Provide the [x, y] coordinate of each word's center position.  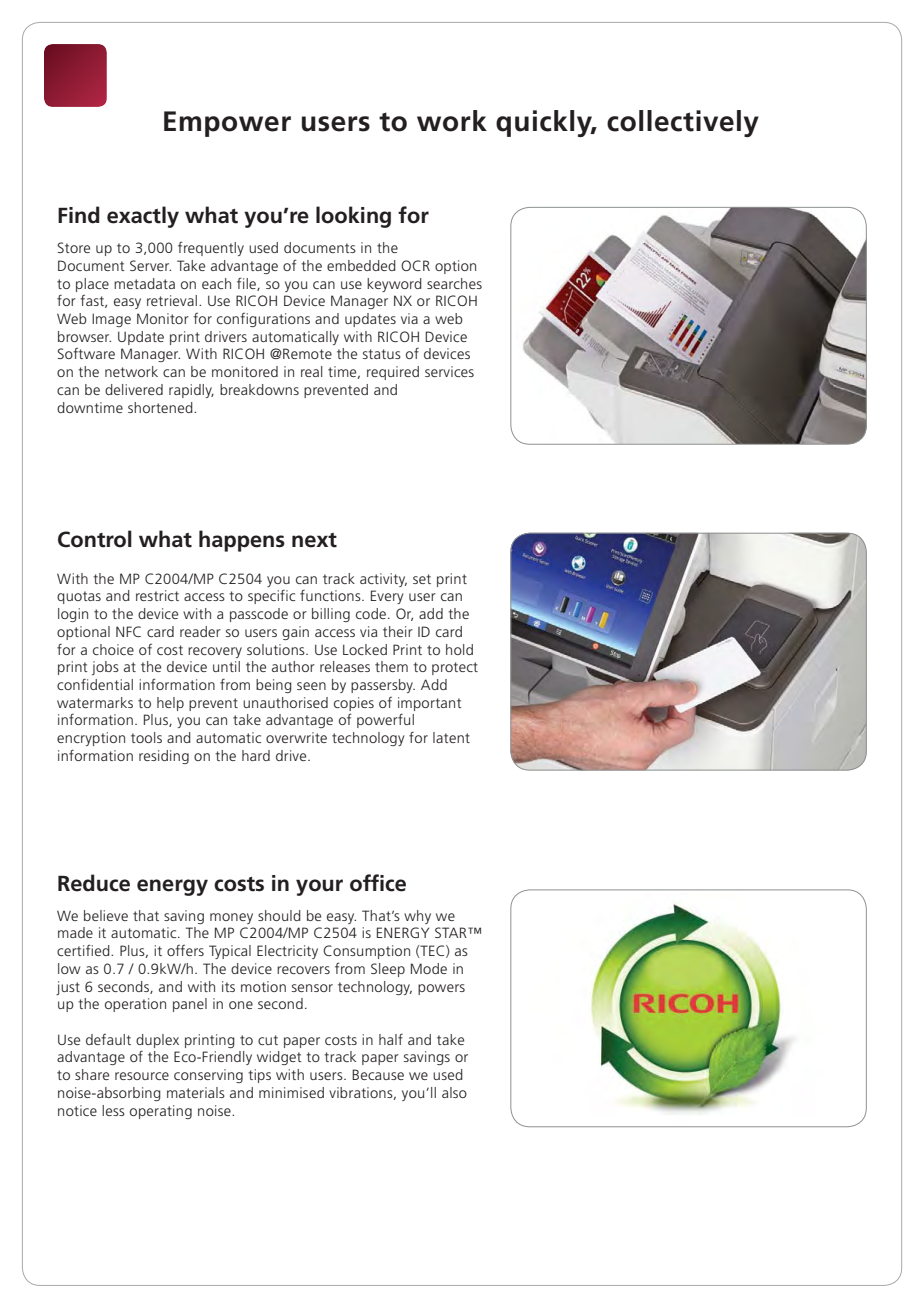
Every [387, 597]
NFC [128, 631]
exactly [143, 217]
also [454, 1092]
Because [378, 1074]
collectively [683, 123]
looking [353, 217]
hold [459, 649]
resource [142, 1076]
